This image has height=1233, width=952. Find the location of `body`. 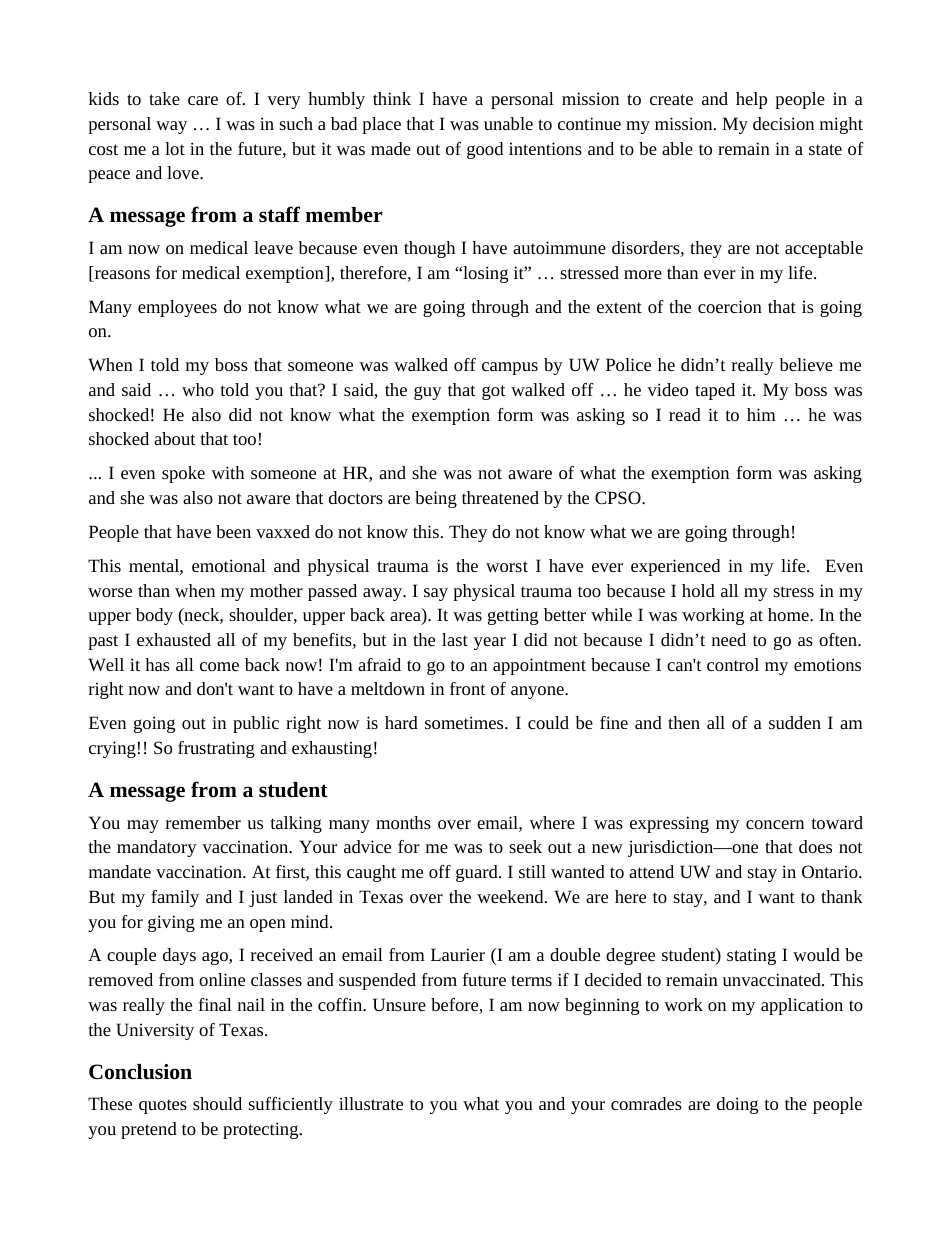

body is located at coordinates (154, 616).
